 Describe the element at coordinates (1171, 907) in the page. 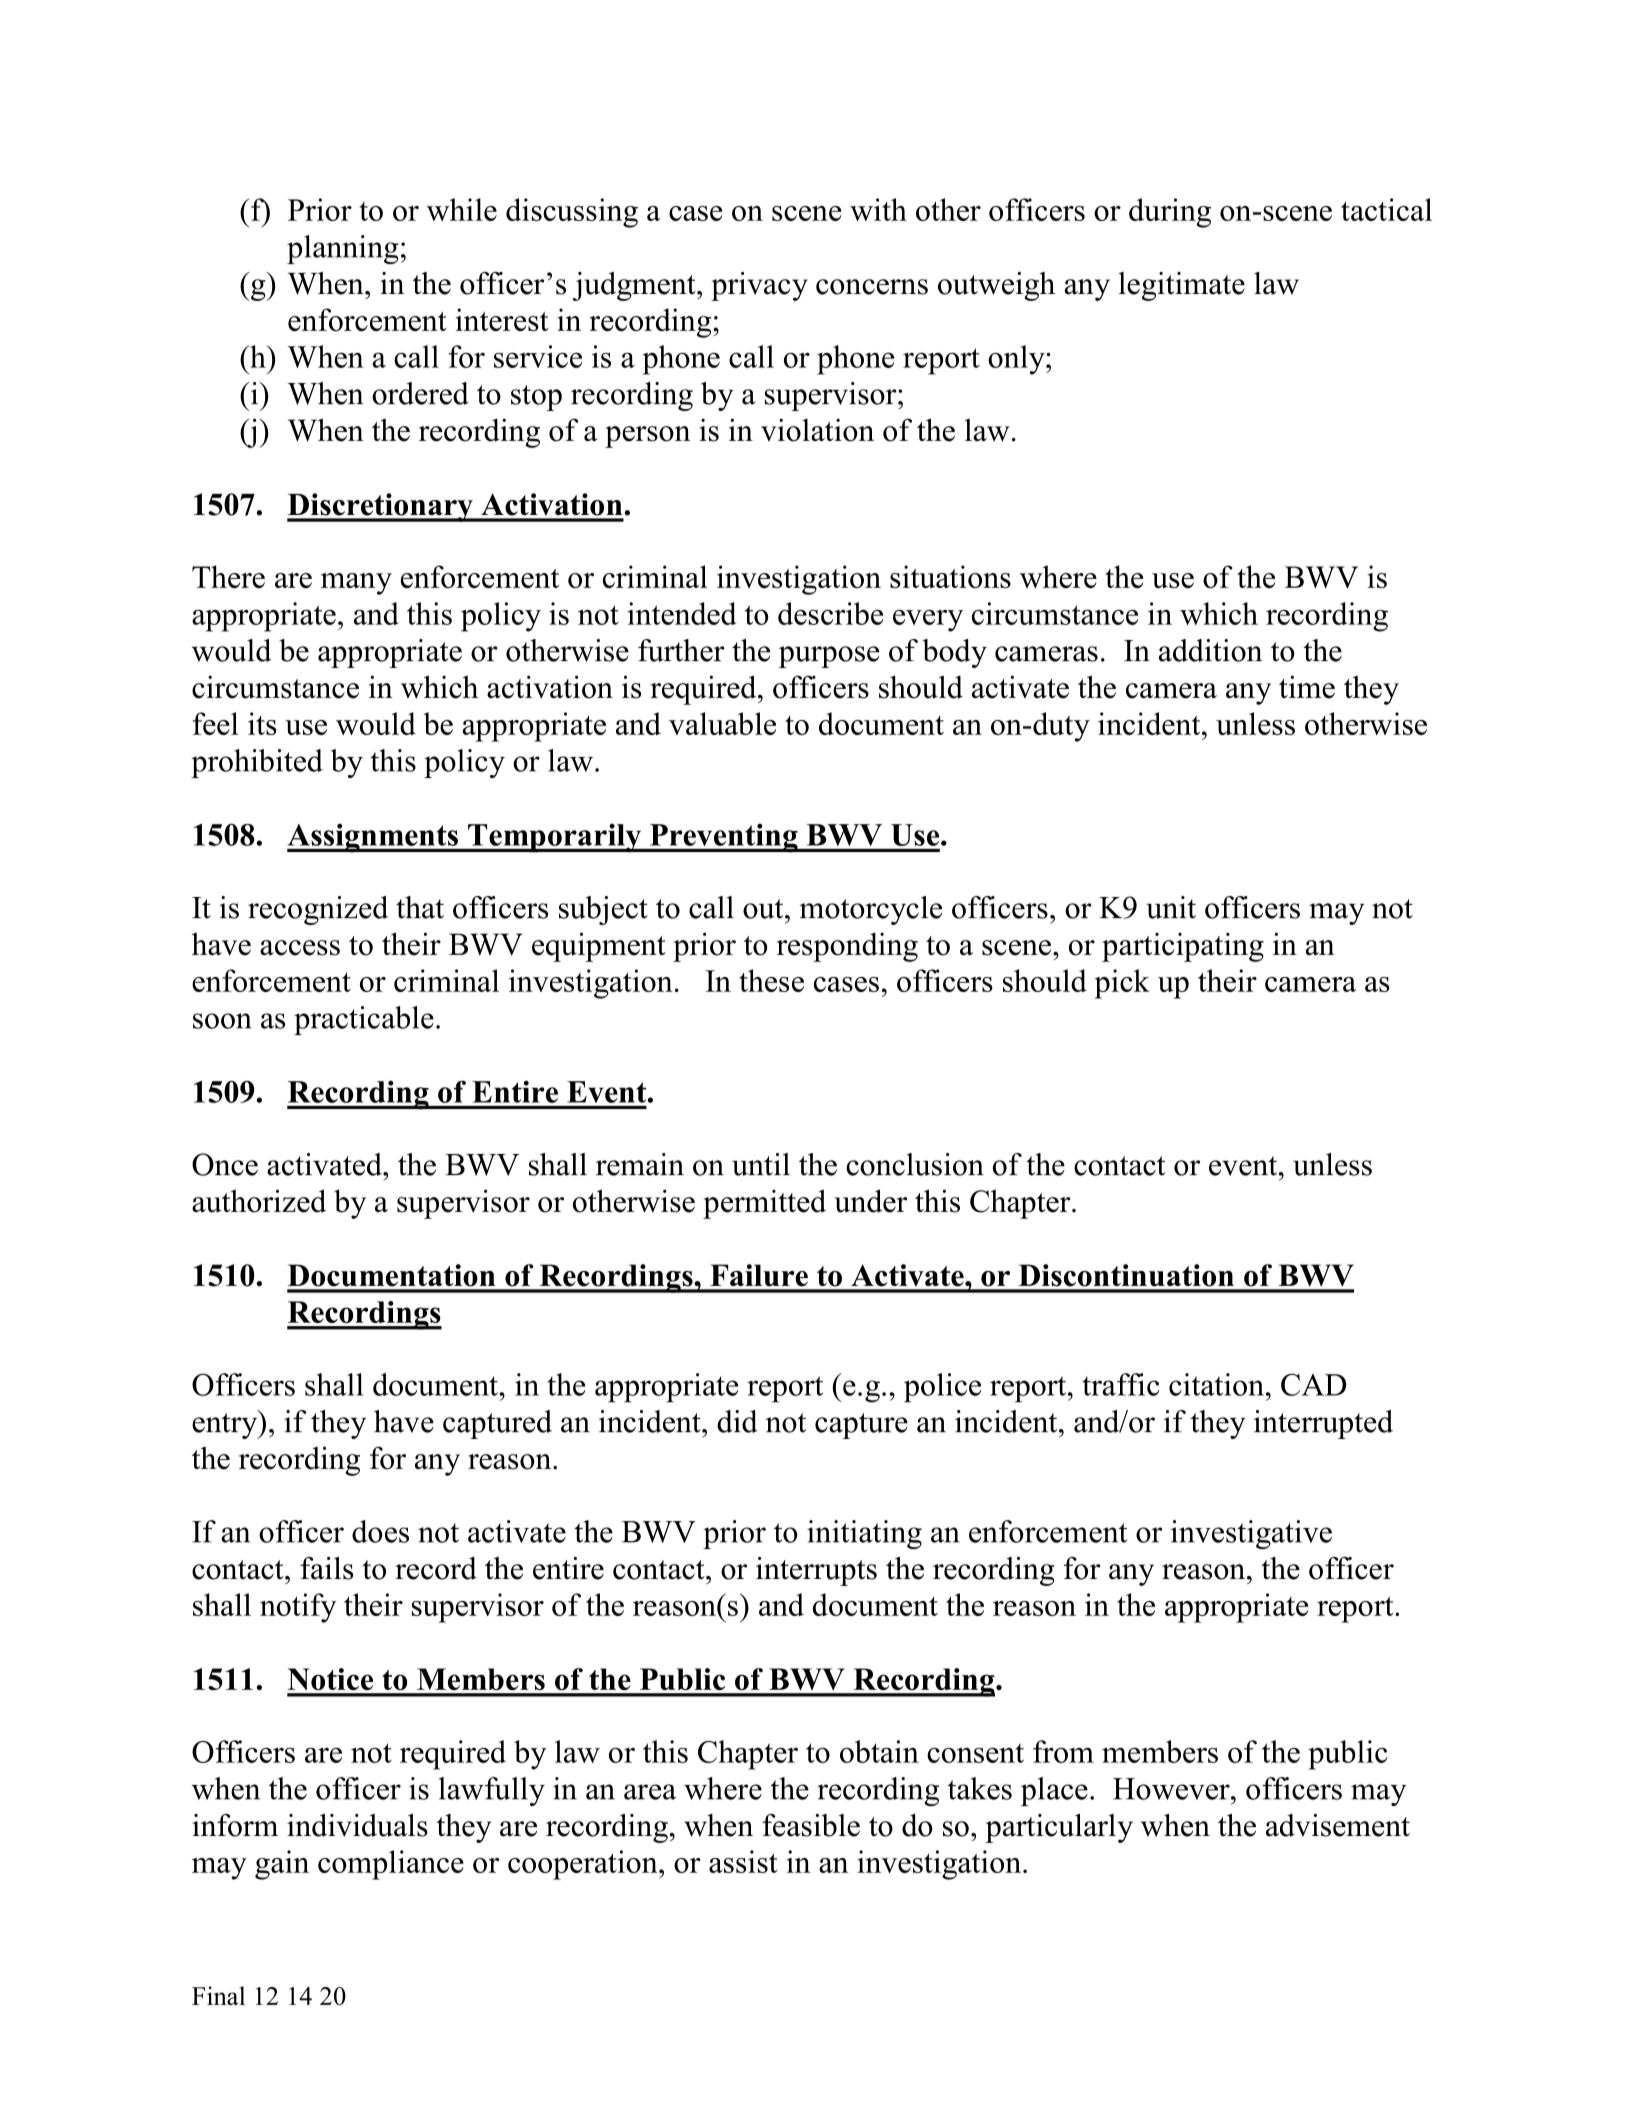

I see `unit` at that location.
